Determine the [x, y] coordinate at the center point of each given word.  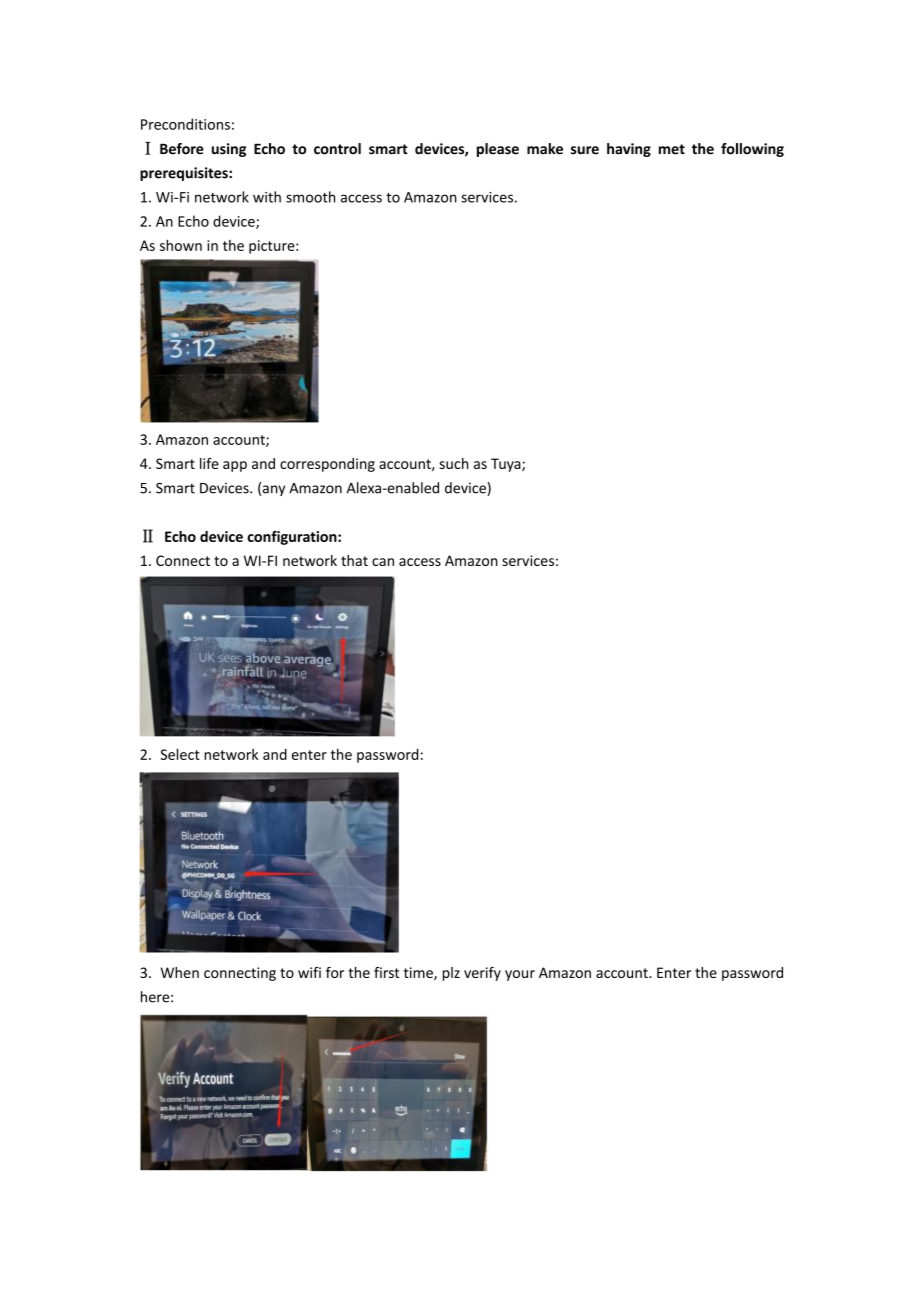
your [520, 975]
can [383, 562]
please [498, 150]
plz [451, 974]
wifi [309, 972]
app [235, 466]
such [453, 463]
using [229, 150]
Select [180, 754]
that [354, 560]
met [672, 149]
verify [482, 974]
